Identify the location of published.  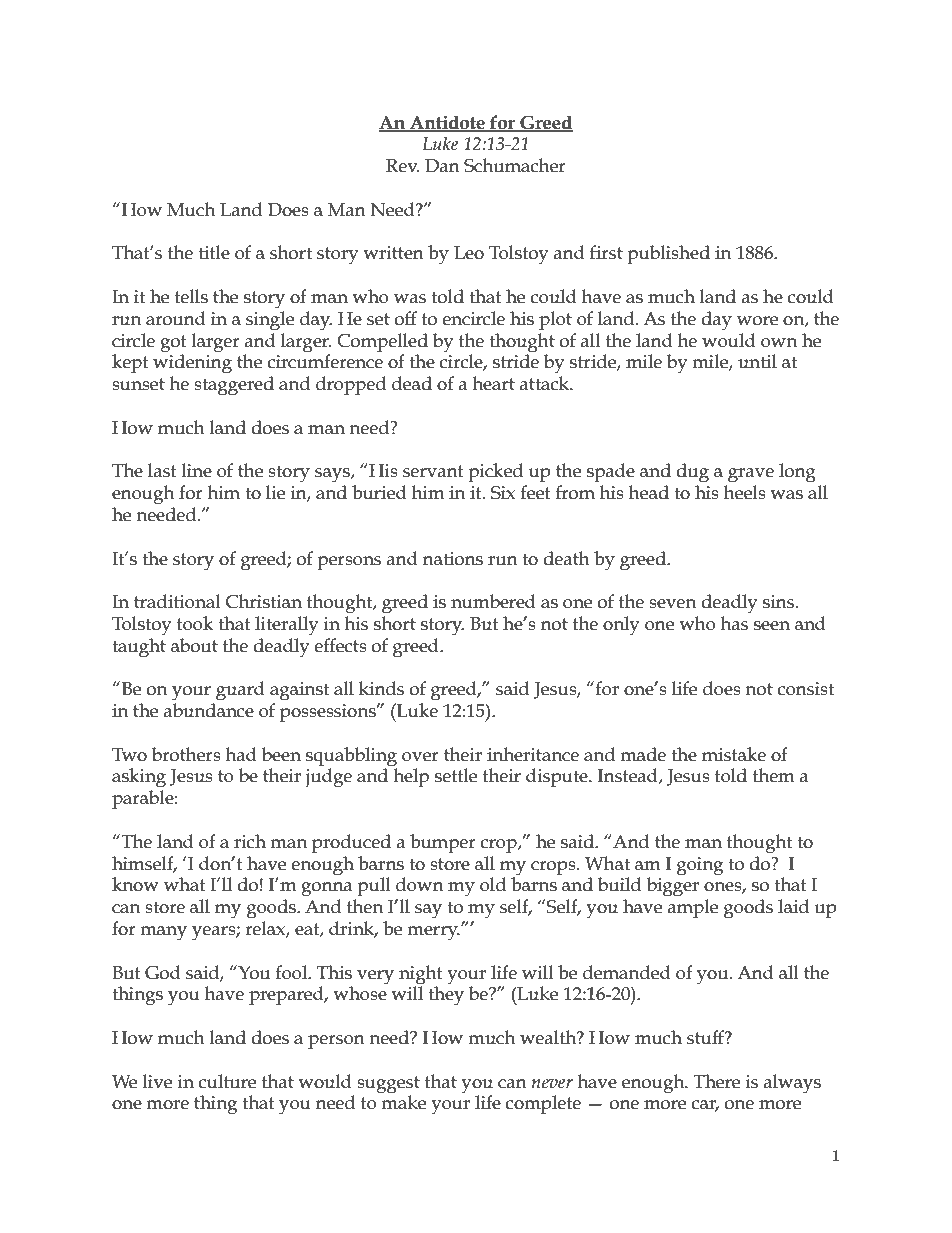
(668, 254).
